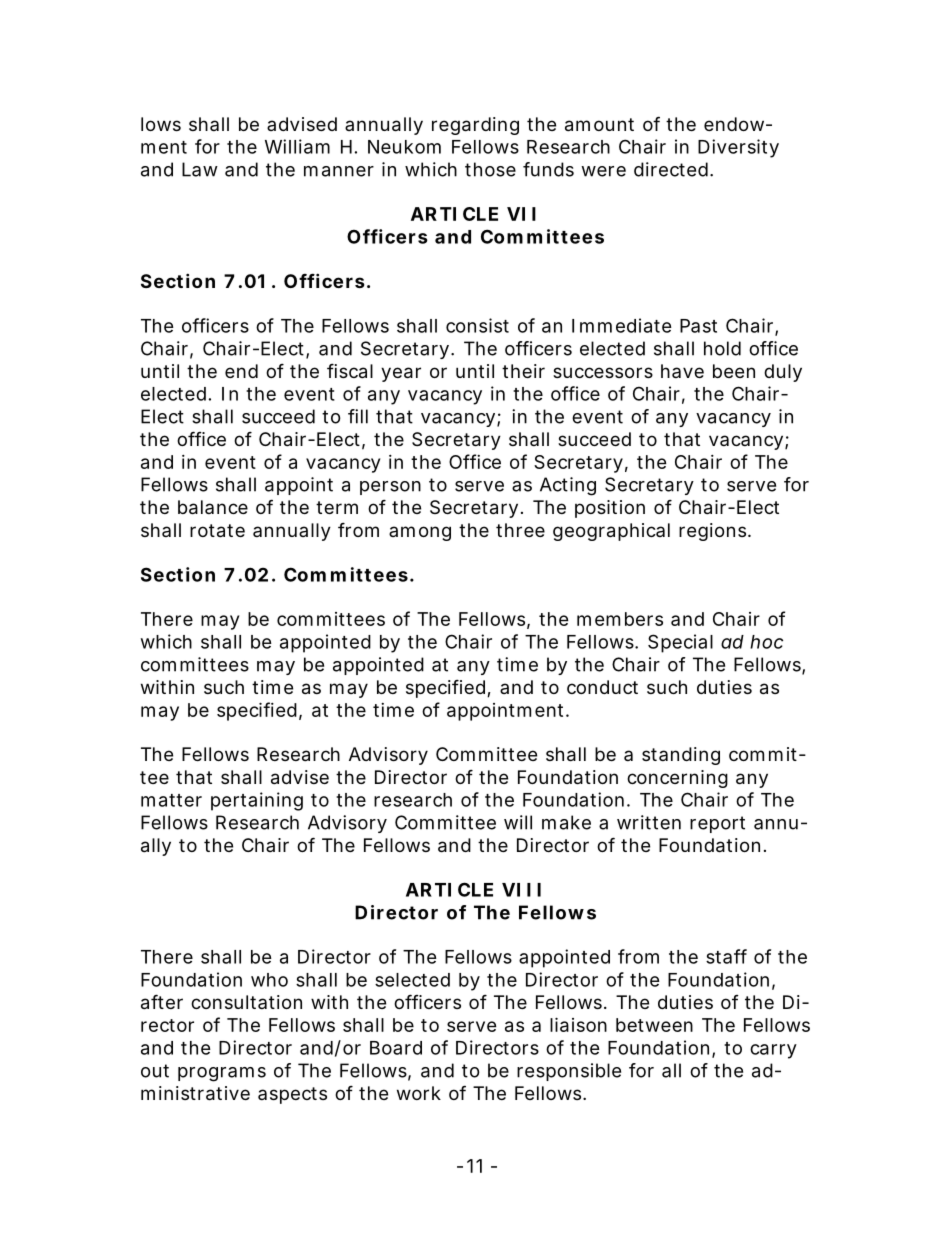  Describe the element at coordinates (200, 169) in the page. I see `Law` at that location.
